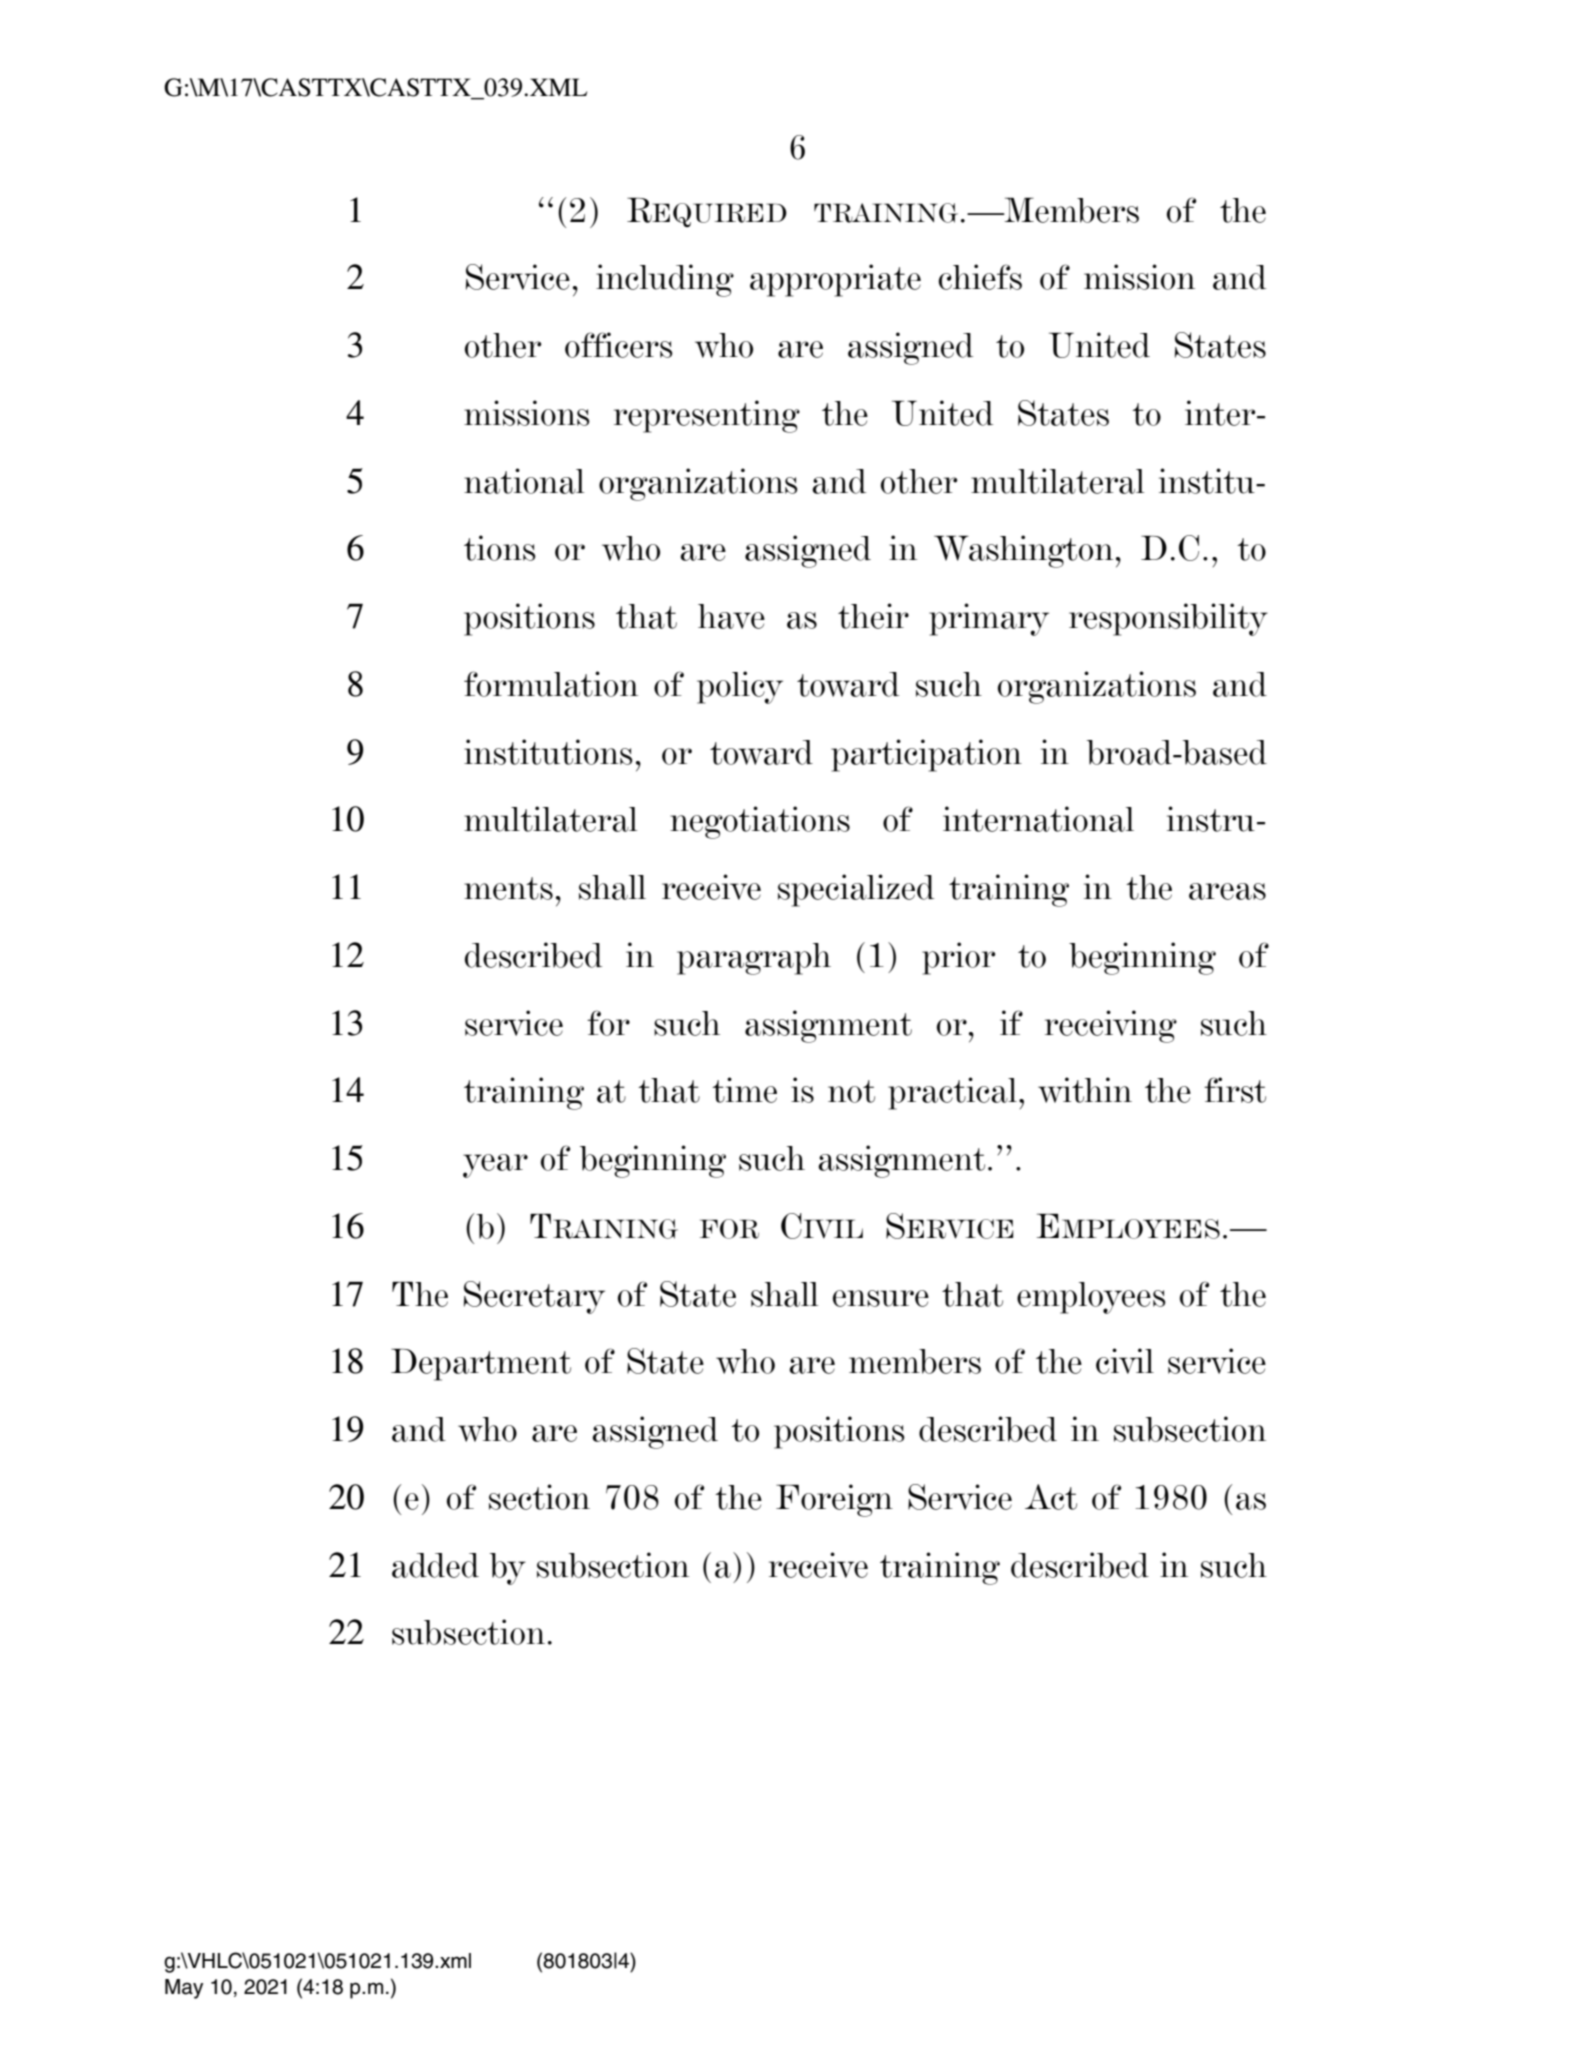 The width and height of the screenshot is (1595, 2064). Describe the element at coordinates (834, 1500) in the screenshot. I see `Foreign` at that location.
